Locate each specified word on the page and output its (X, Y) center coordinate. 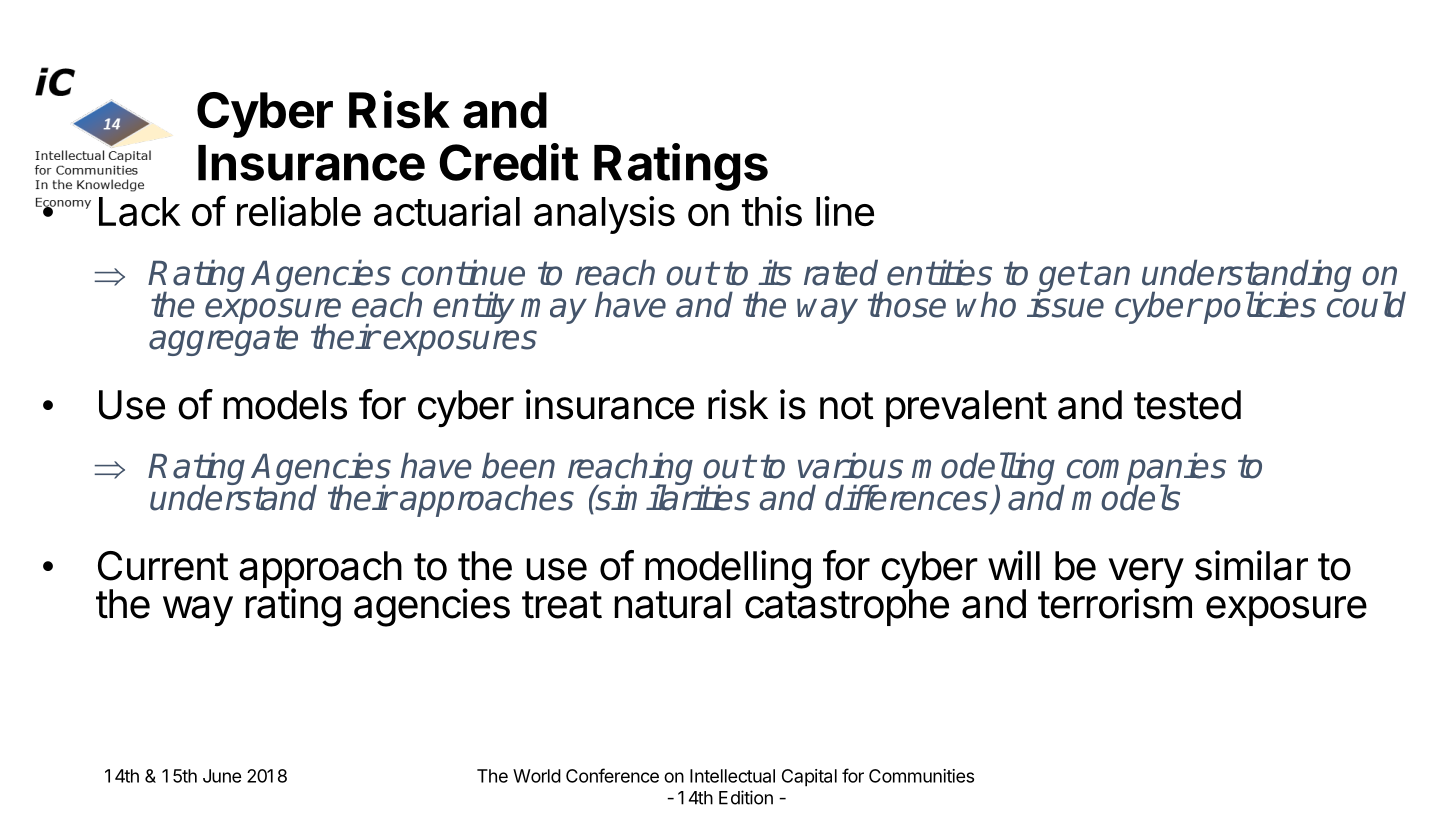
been (518, 465)
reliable (299, 211)
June (222, 776)
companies (1145, 469)
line (845, 211)
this (772, 211)
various (850, 465)
